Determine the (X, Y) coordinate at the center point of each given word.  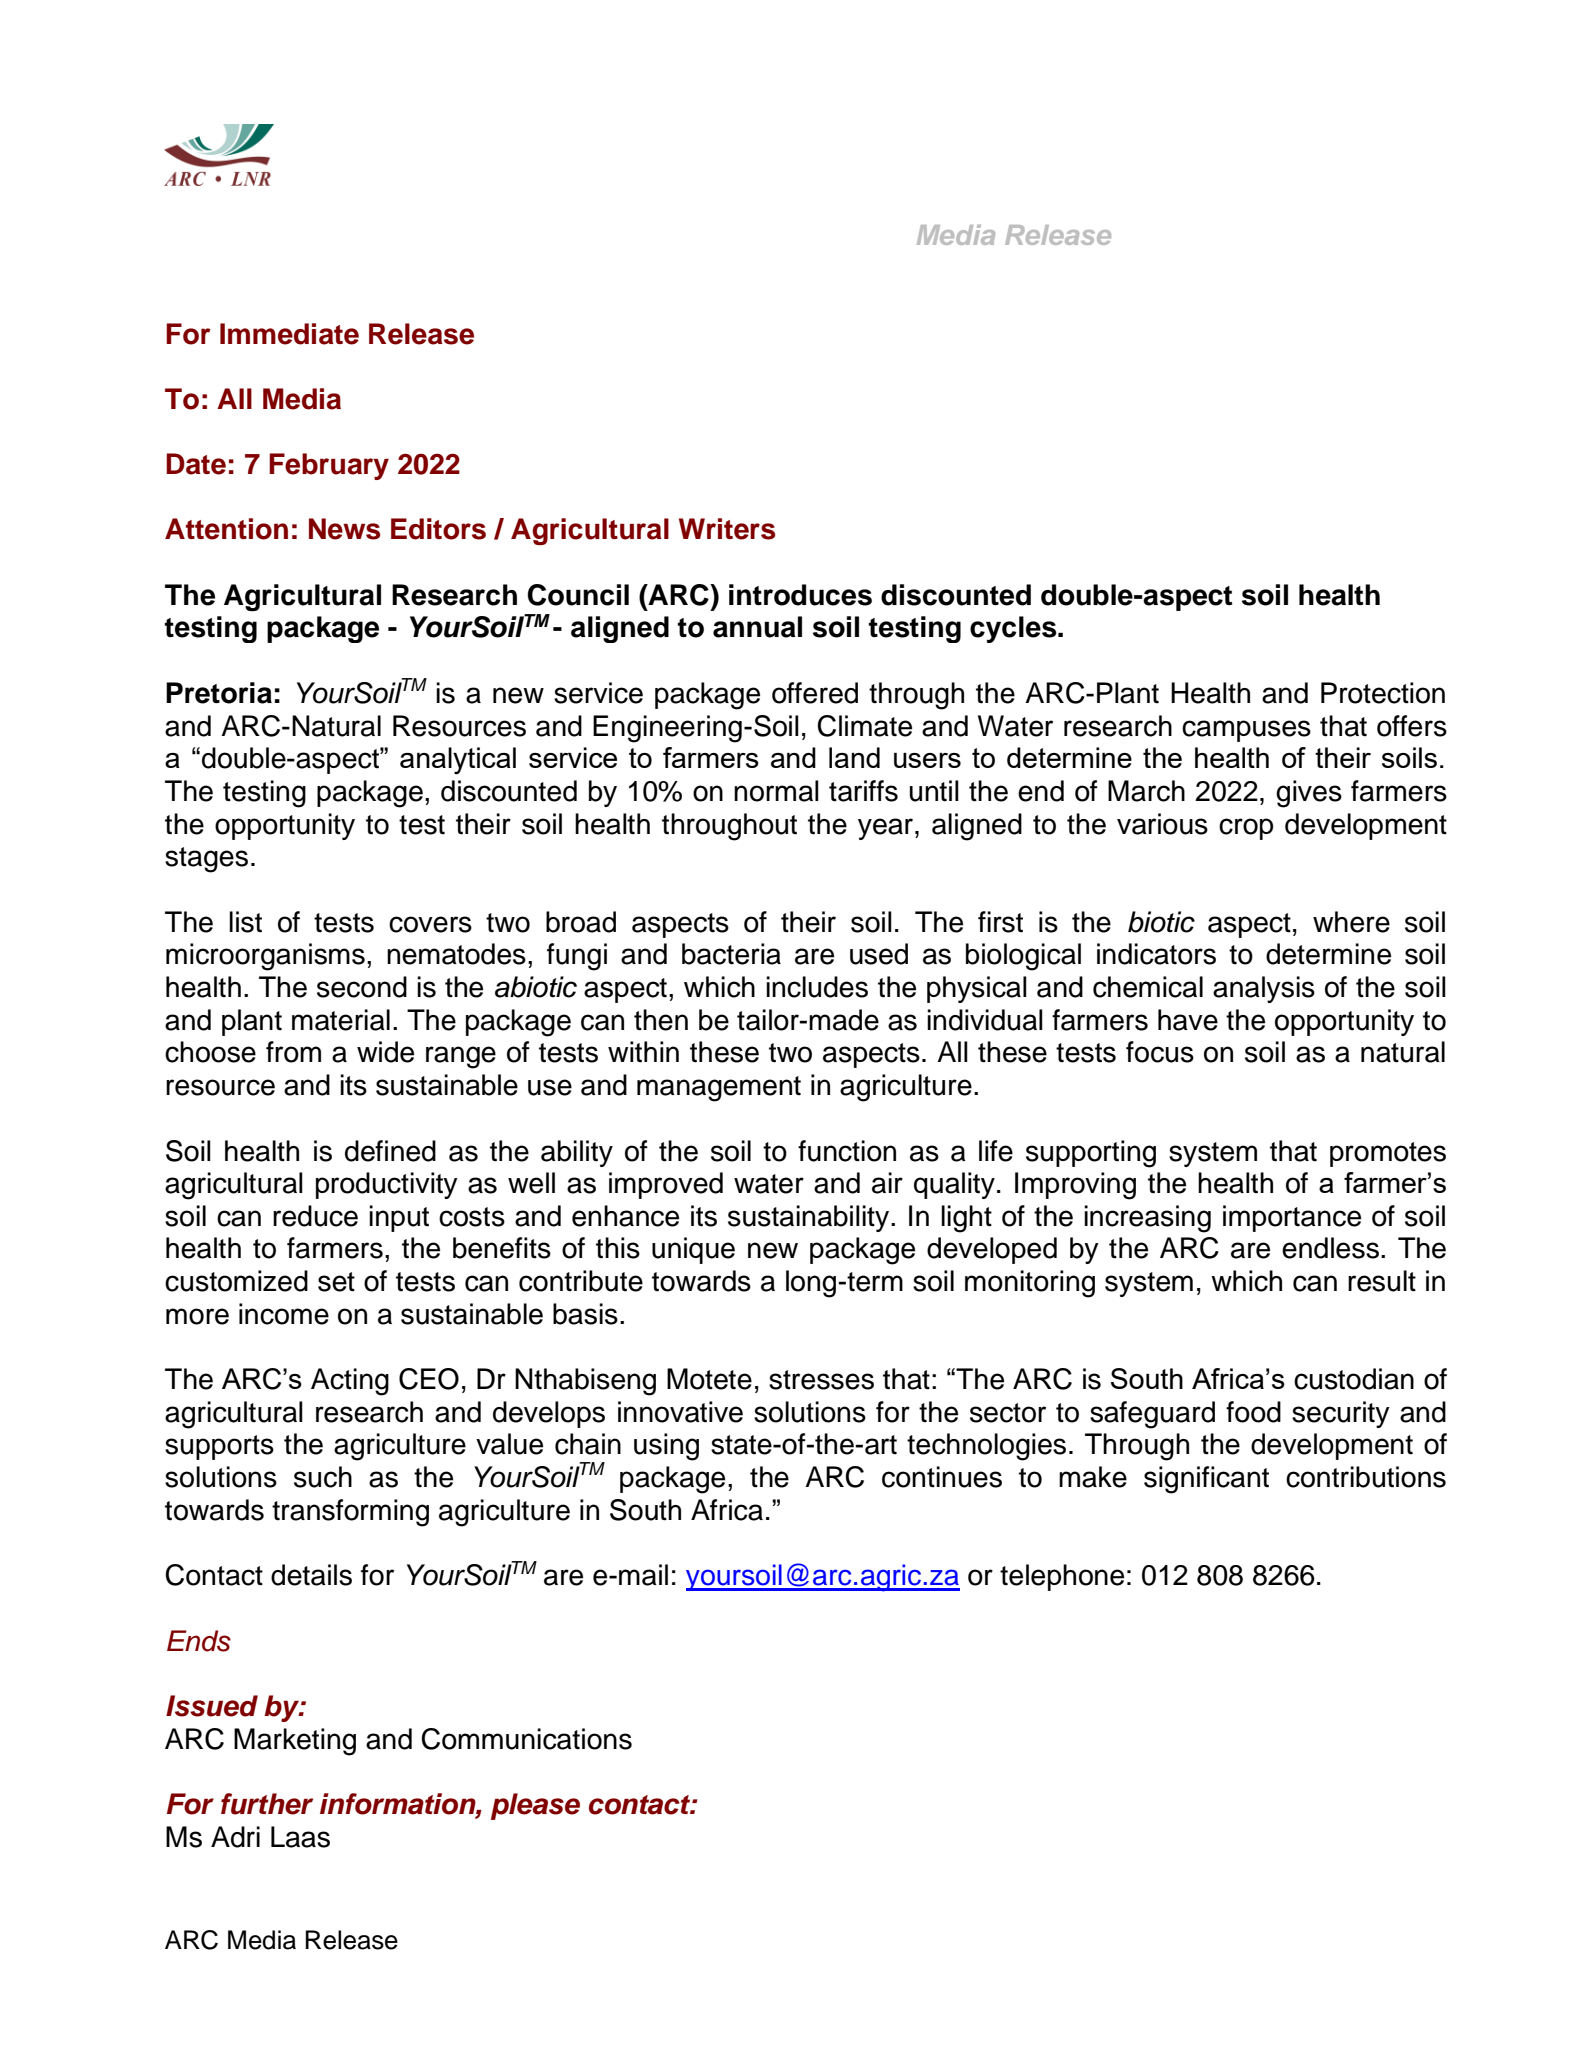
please (535, 1806)
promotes (1388, 1154)
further (267, 1804)
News (344, 529)
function (847, 1151)
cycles (1014, 629)
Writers (727, 529)
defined (390, 1151)
